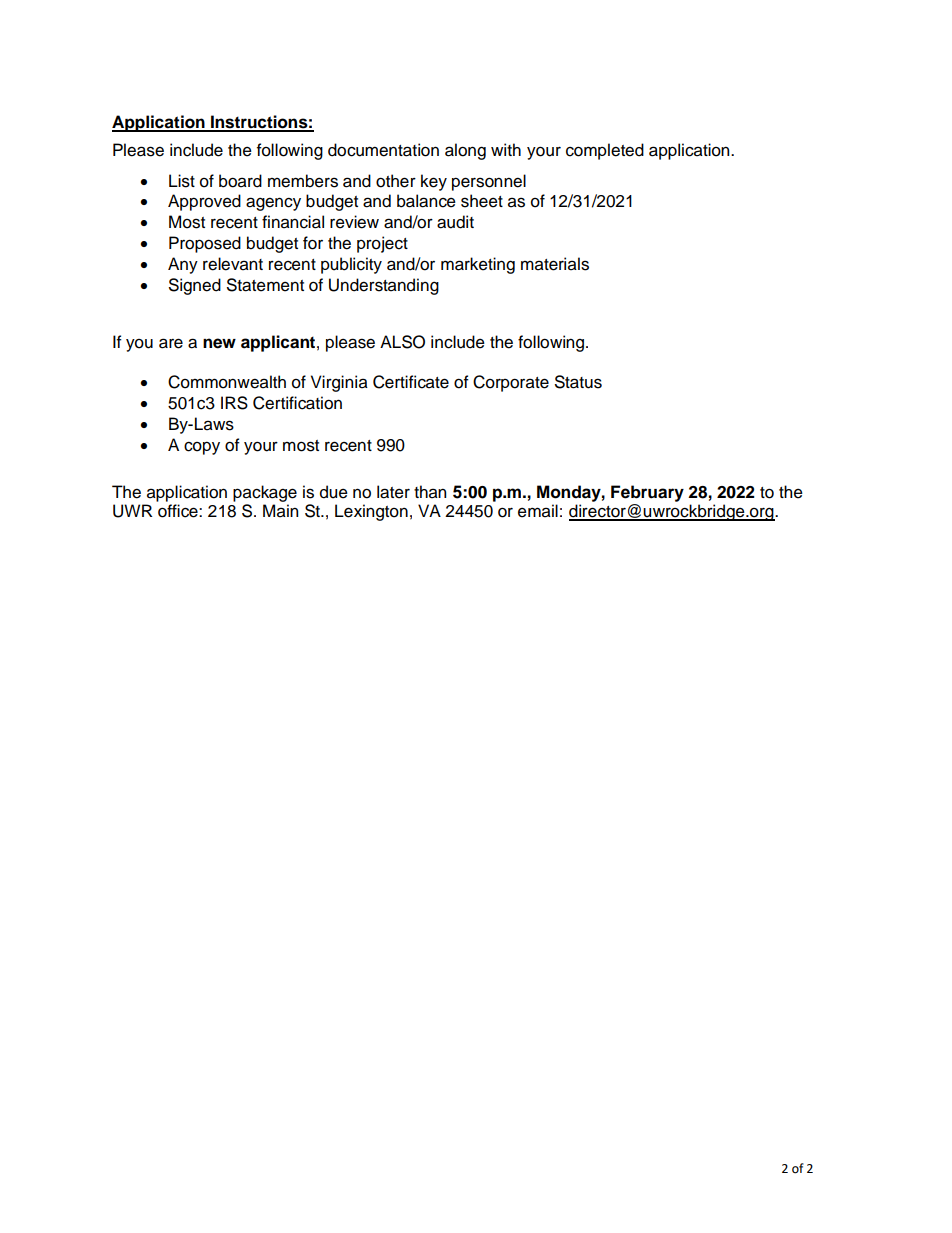 The width and height of the screenshot is (952, 1233). Describe the element at coordinates (240, 181) in the screenshot. I see `board` at that location.
